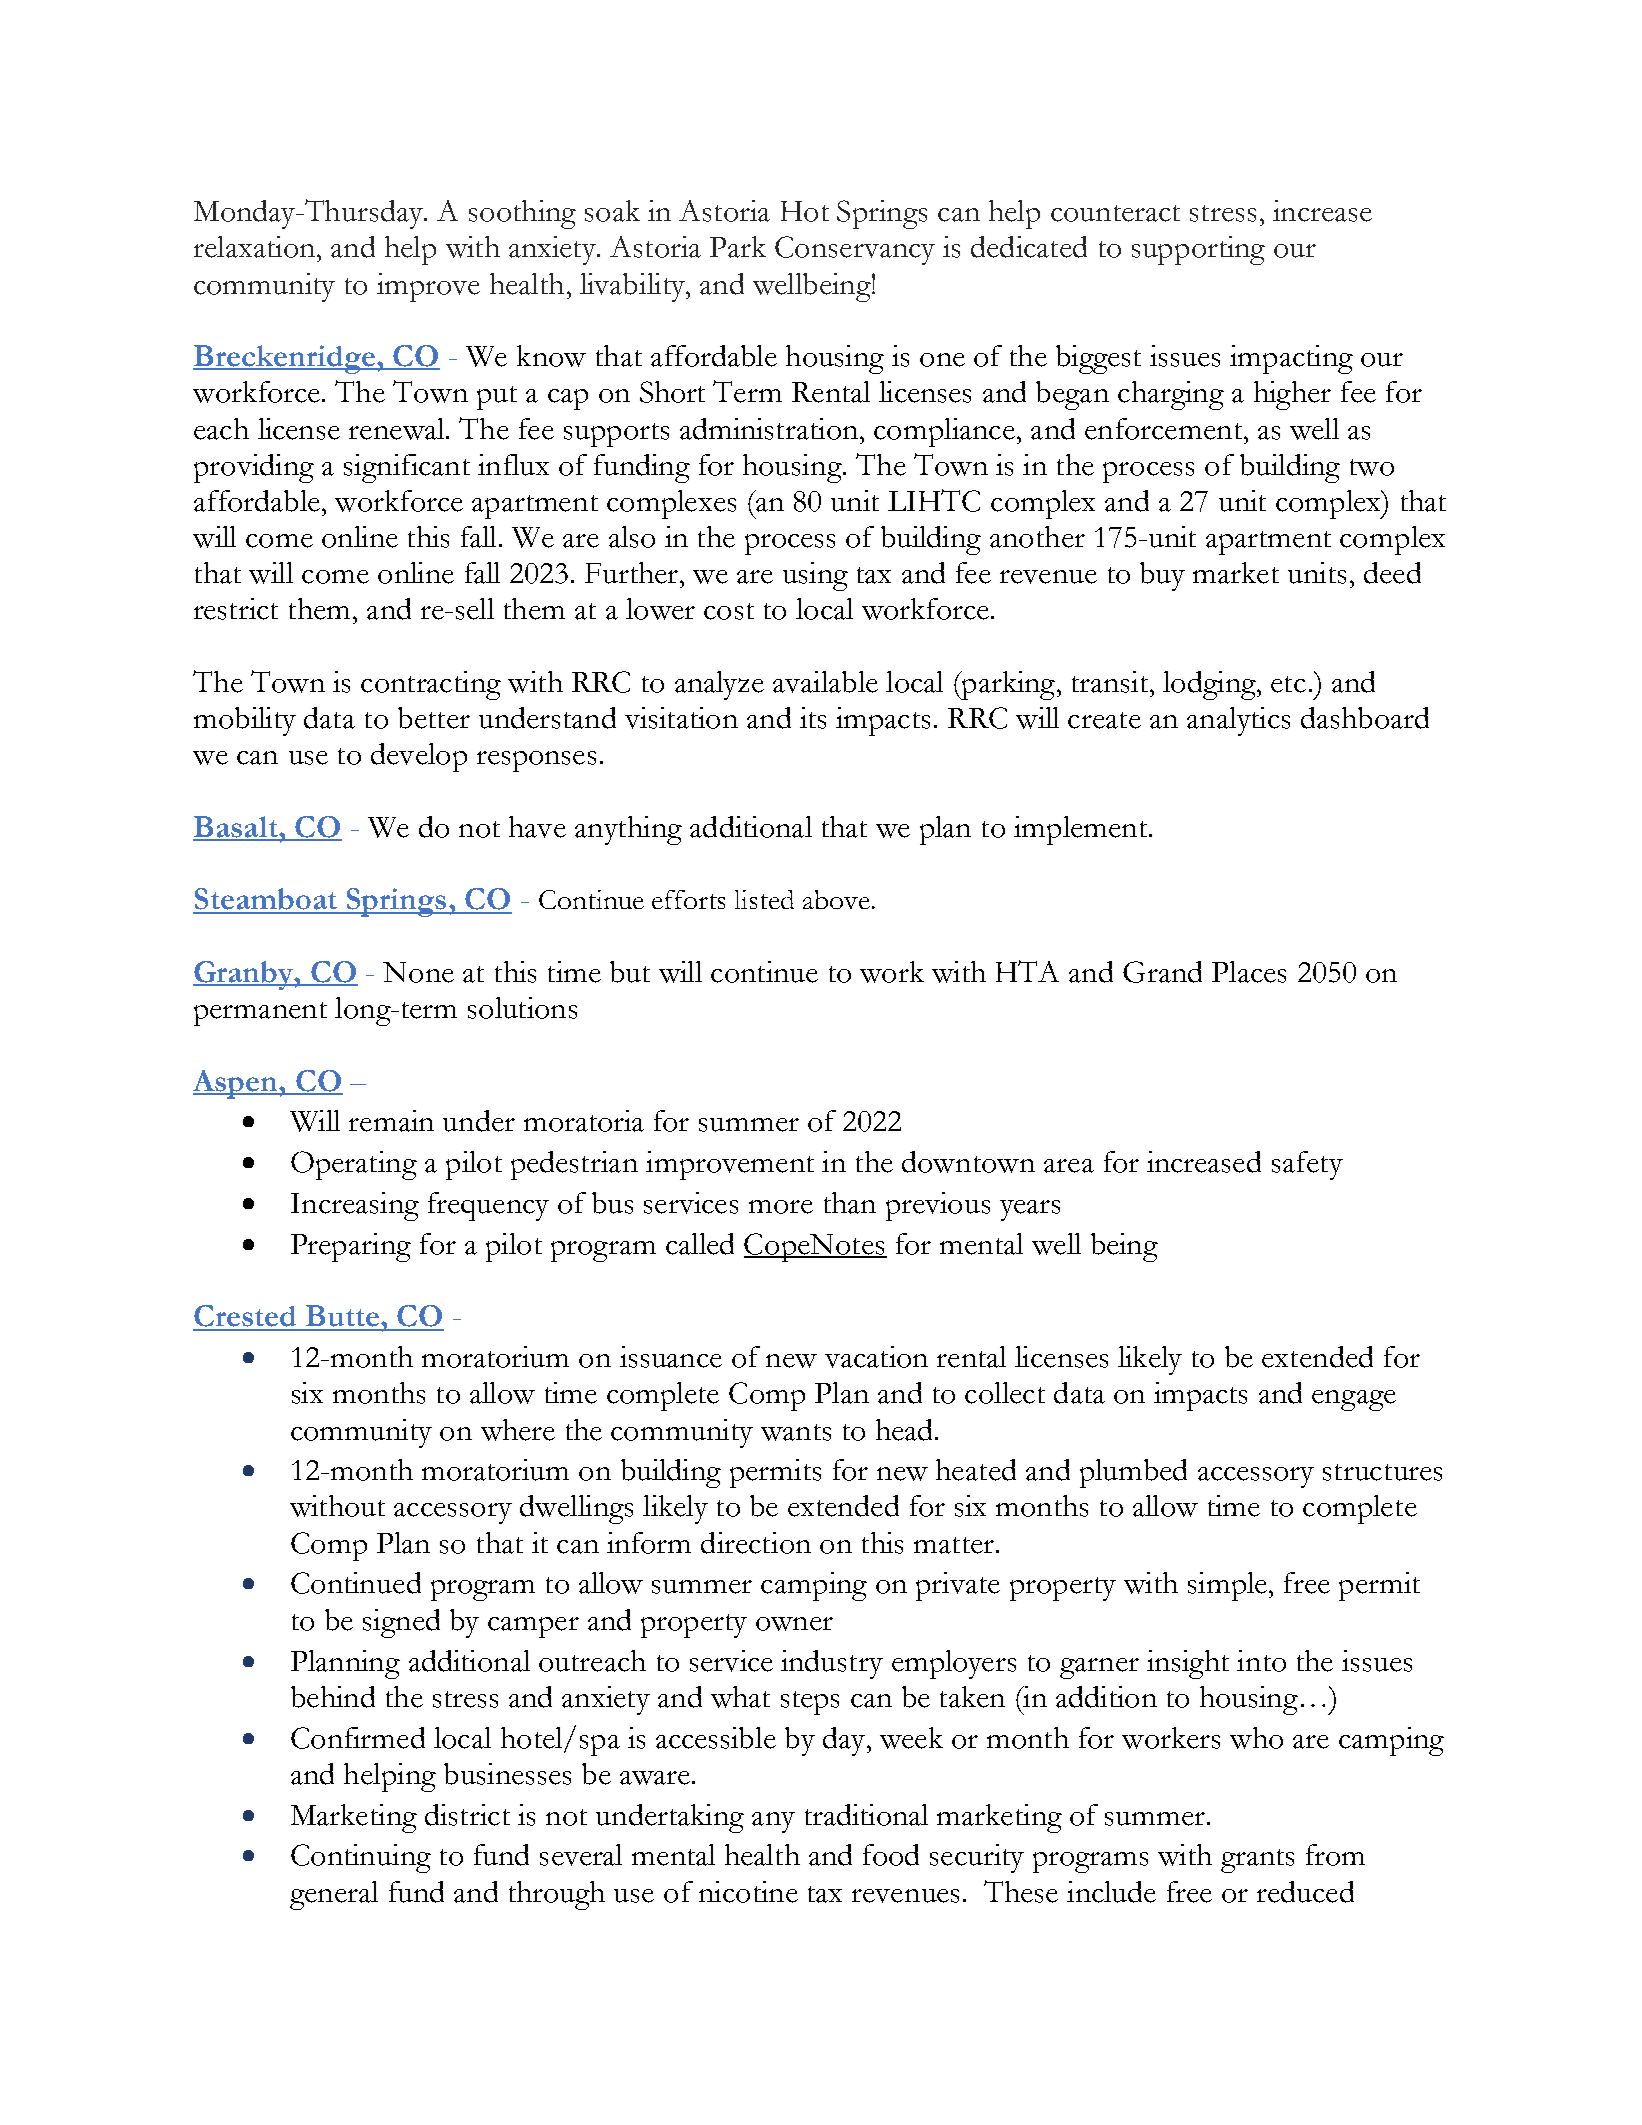 This screenshot has height=2125, width=1642. Describe the element at coordinates (866, 1815) in the screenshot. I see `traditional` at that location.
